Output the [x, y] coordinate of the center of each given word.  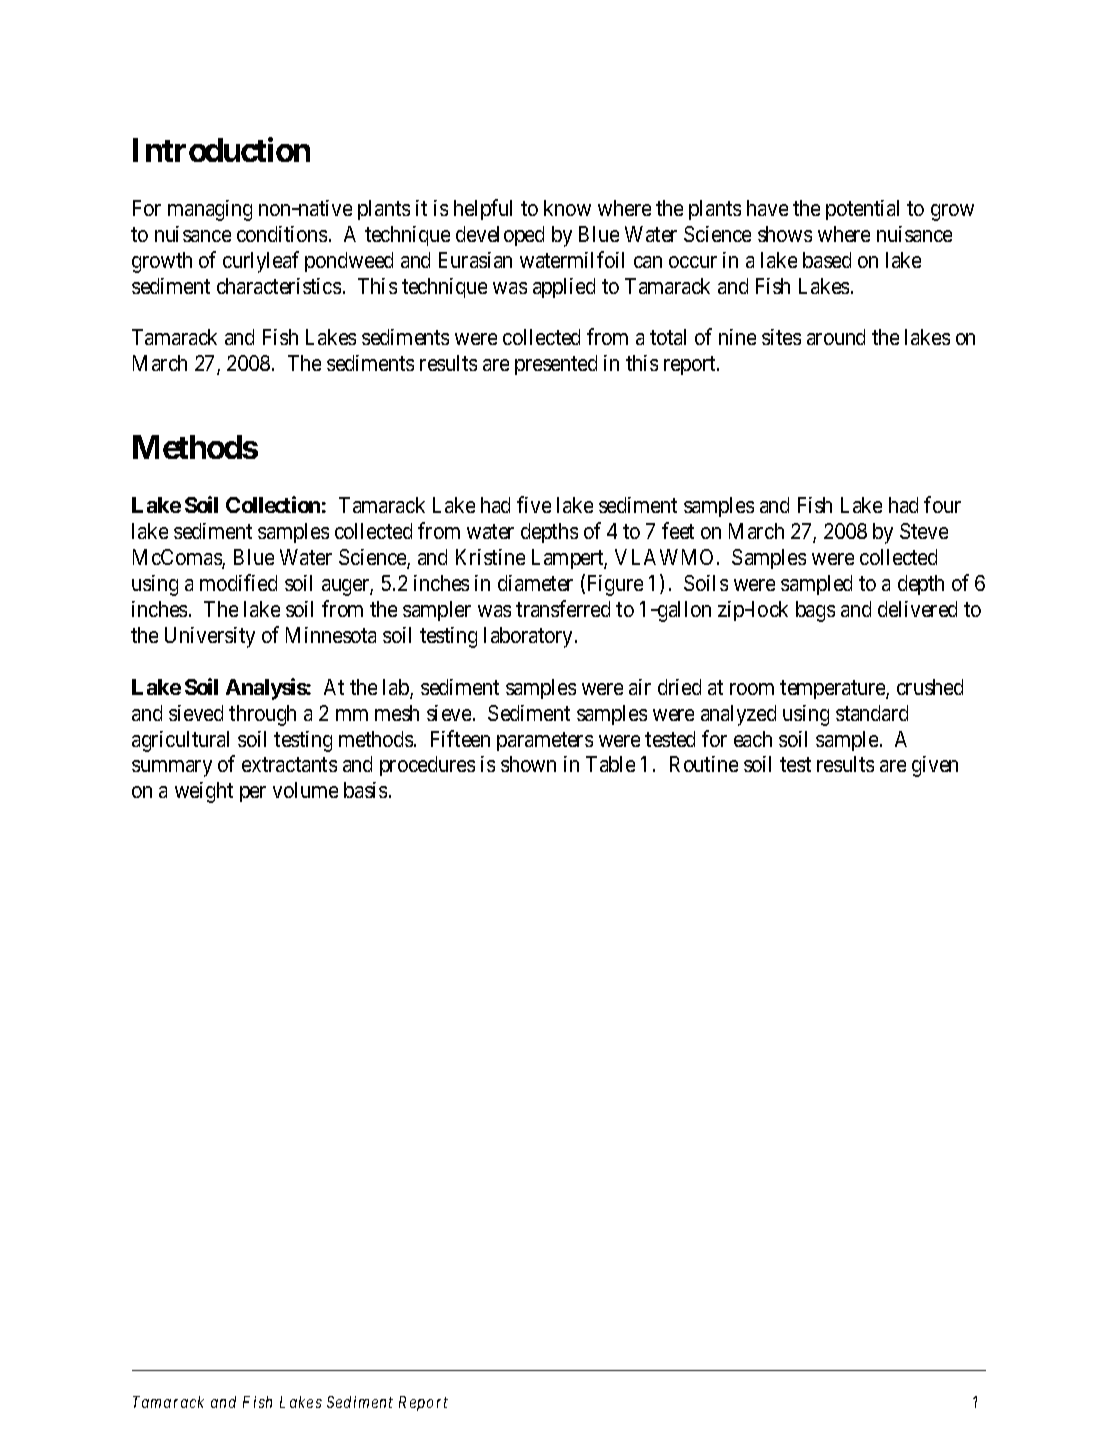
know [567, 208]
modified [238, 582]
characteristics [279, 286]
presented [556, 365]
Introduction [221, 150]
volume [305, 790]
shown [528, 764]
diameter [535, 583]
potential [862, 210]
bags [815, 611]
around [836, 337]
